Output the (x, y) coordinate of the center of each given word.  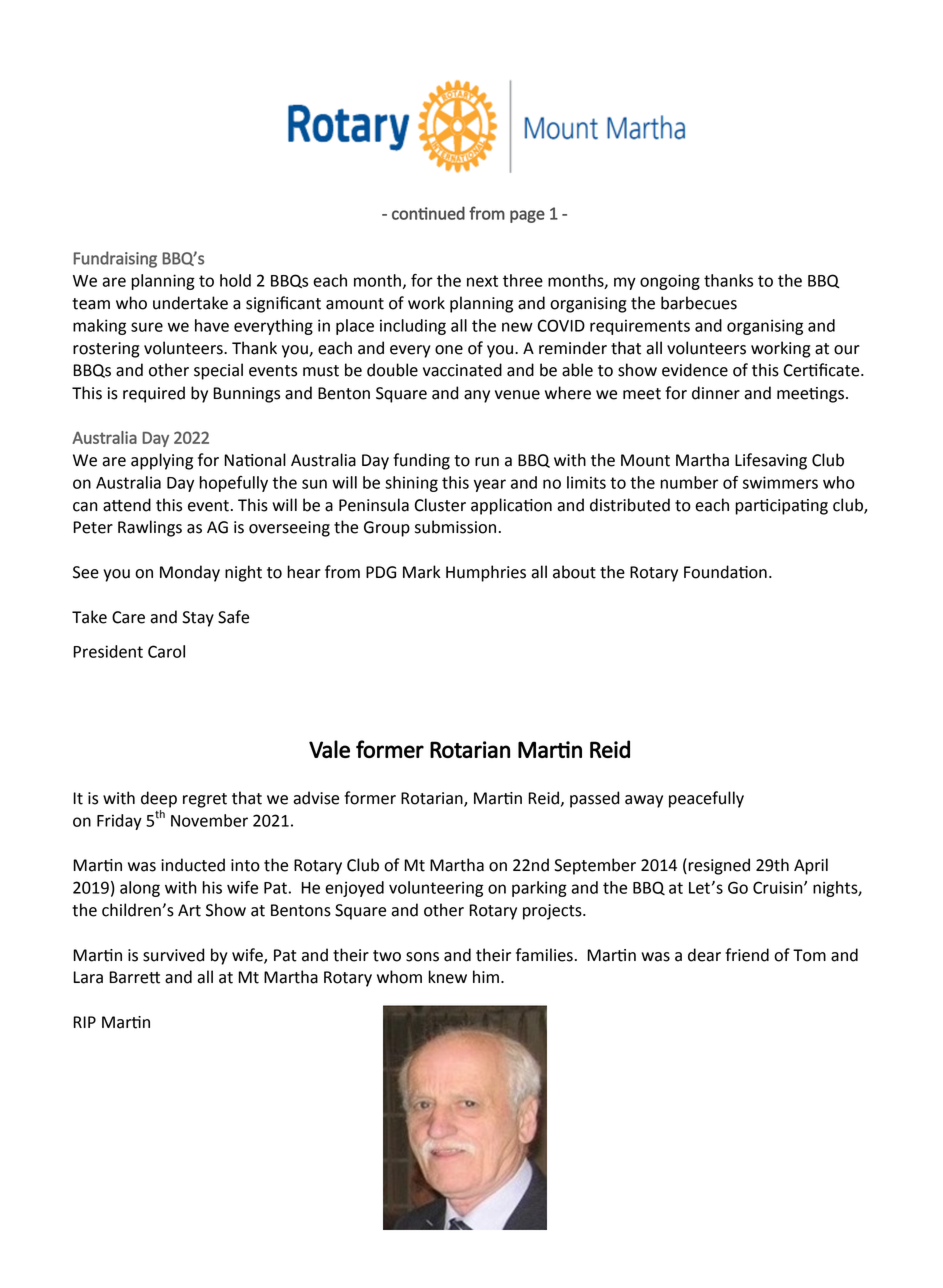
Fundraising (115, 259)
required (154, 394)
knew (447, 977)
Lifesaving (771, 461)
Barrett (135, 977)
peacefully (706, 799)
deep (159, 799)
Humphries (486, 573)
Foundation (725, 572)
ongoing (670, 282)
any (477, 396)
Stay (198, 619)
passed (594, 799)
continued (428, 213)
